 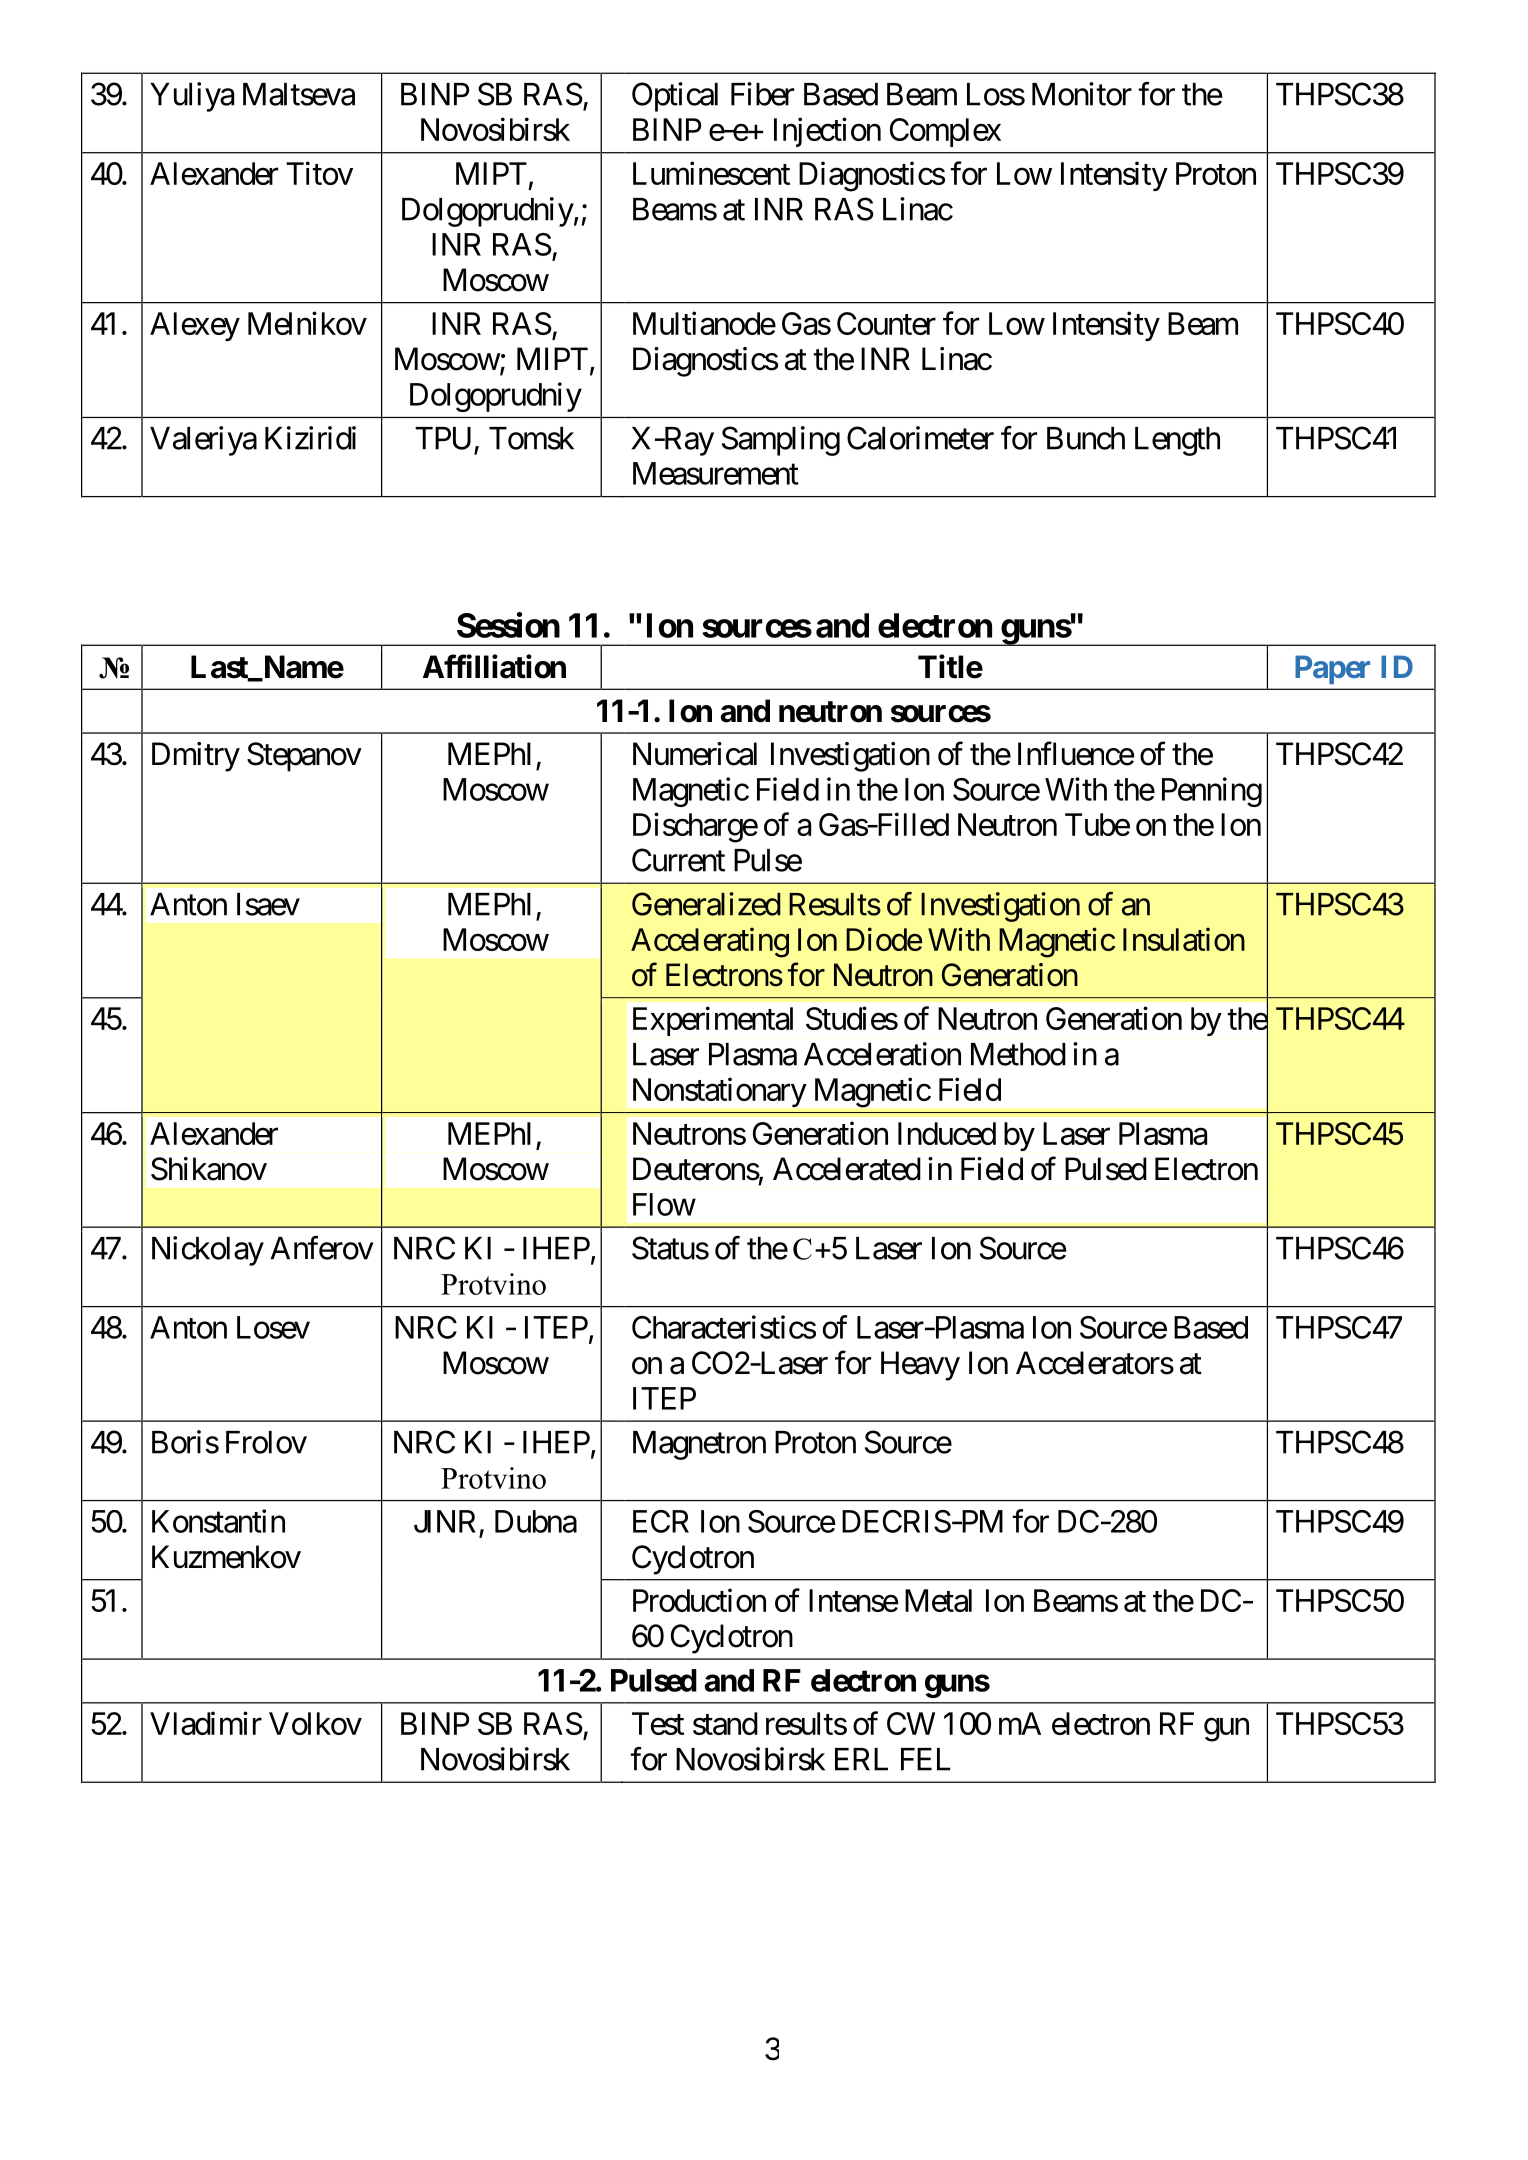 I want to click on Dmitry, so click(x=196, y=757).
